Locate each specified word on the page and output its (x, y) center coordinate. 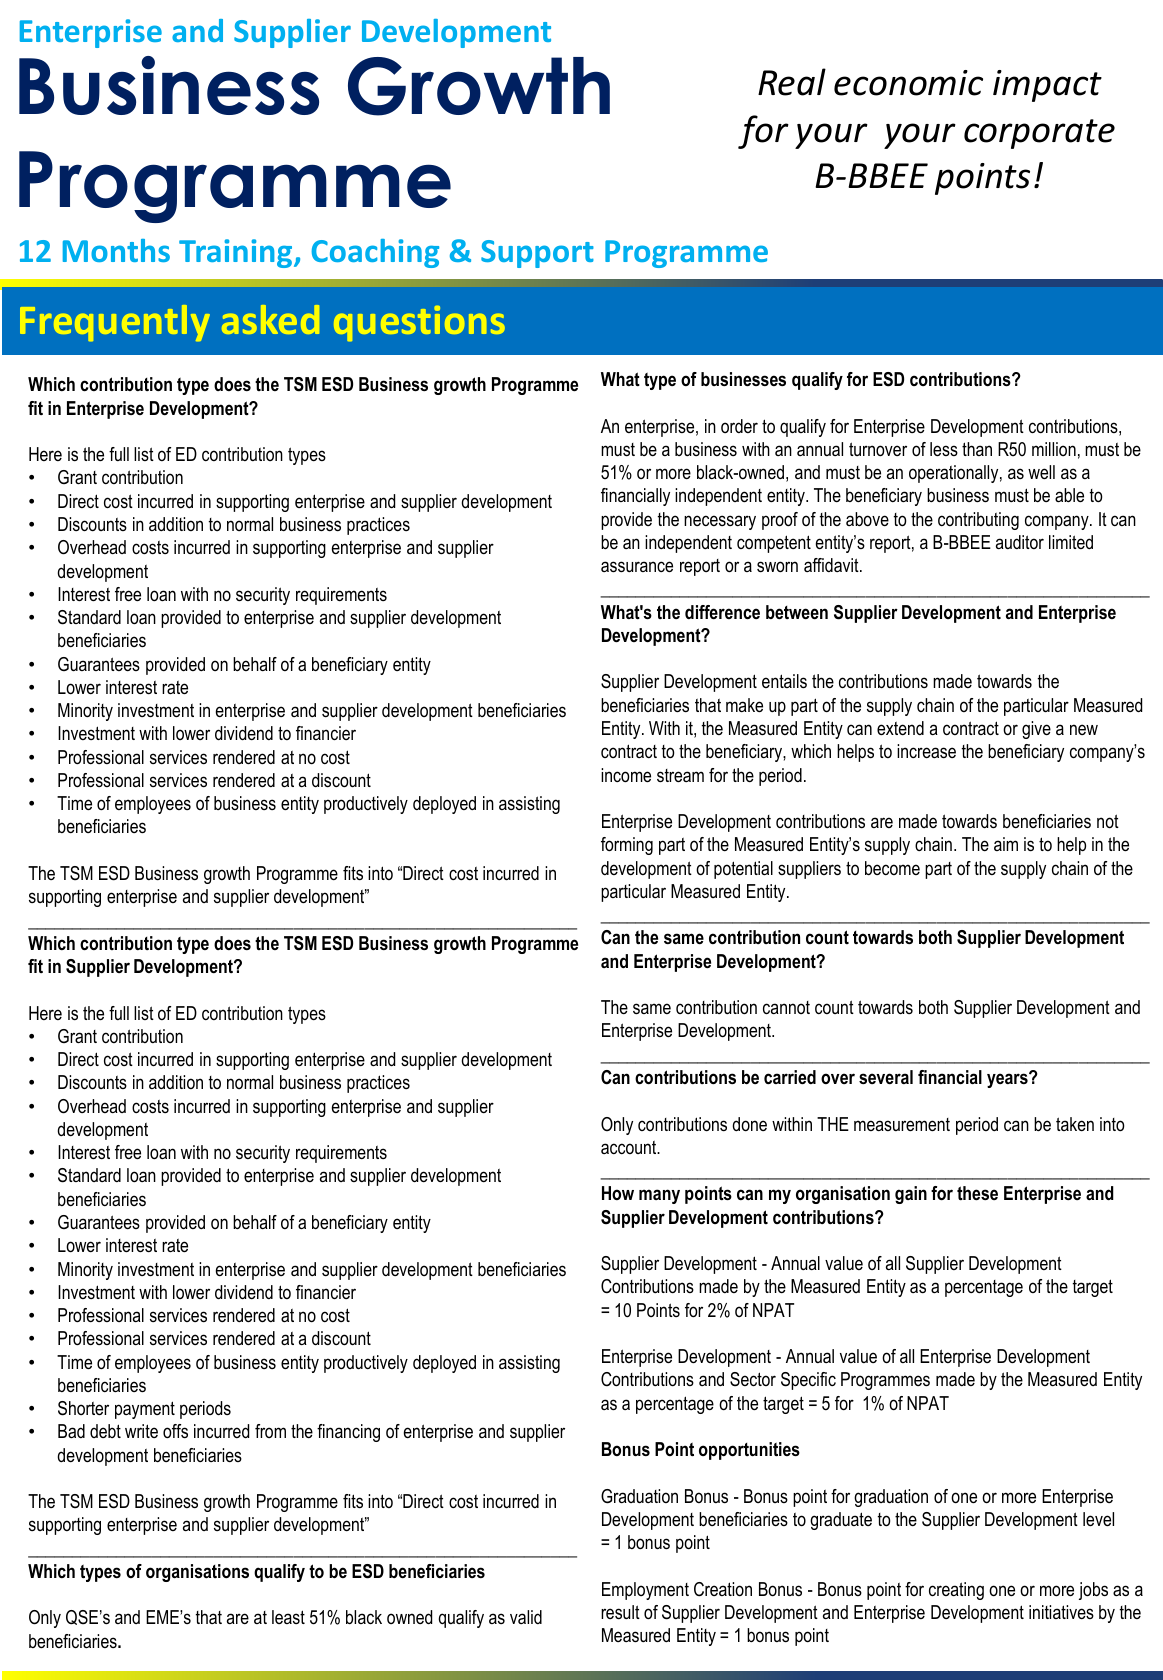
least (288, 1617)
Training (237, 253)
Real (792, 82)
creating (956, 1591)
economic (908, 83)
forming (627, 846)
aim (1006, 844)
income (626, 775)
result (620, 1612)
